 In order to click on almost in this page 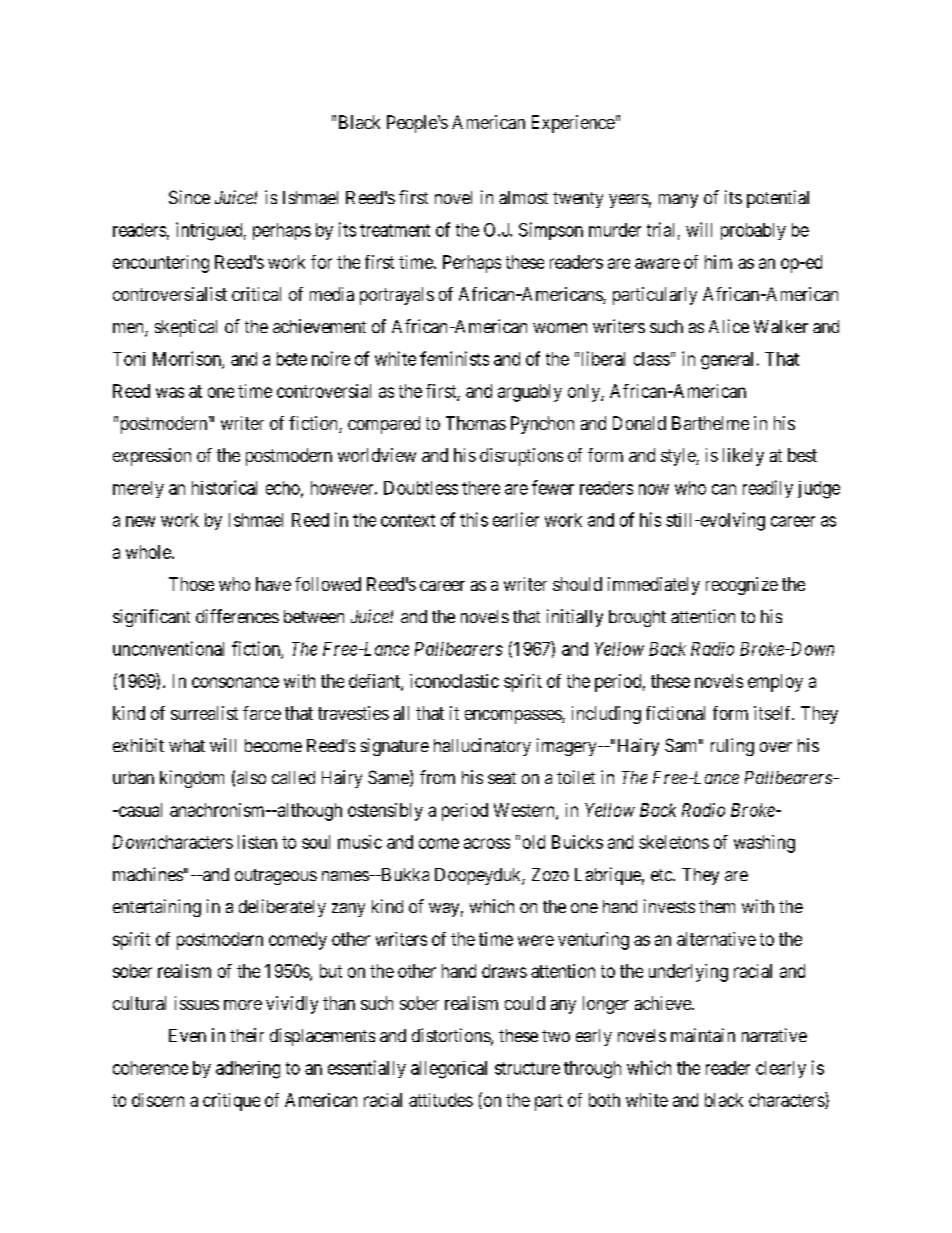, I will do `click(523, 197)`.
